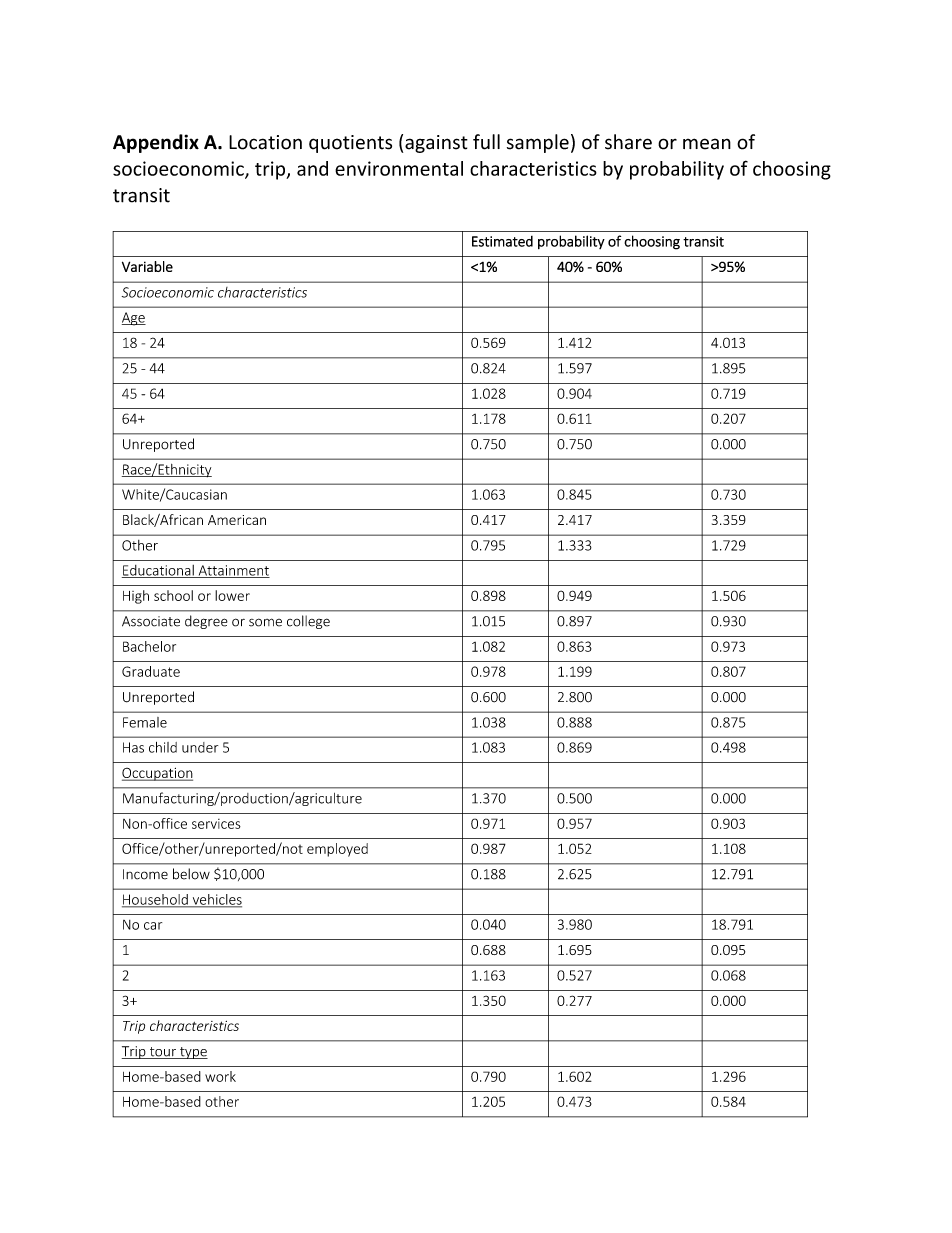 This screenshot has width=952, height=1233. What do you see at coordinates (337, 850) in the screenshot?
I see `employed` at bounding box center [337, 850].
